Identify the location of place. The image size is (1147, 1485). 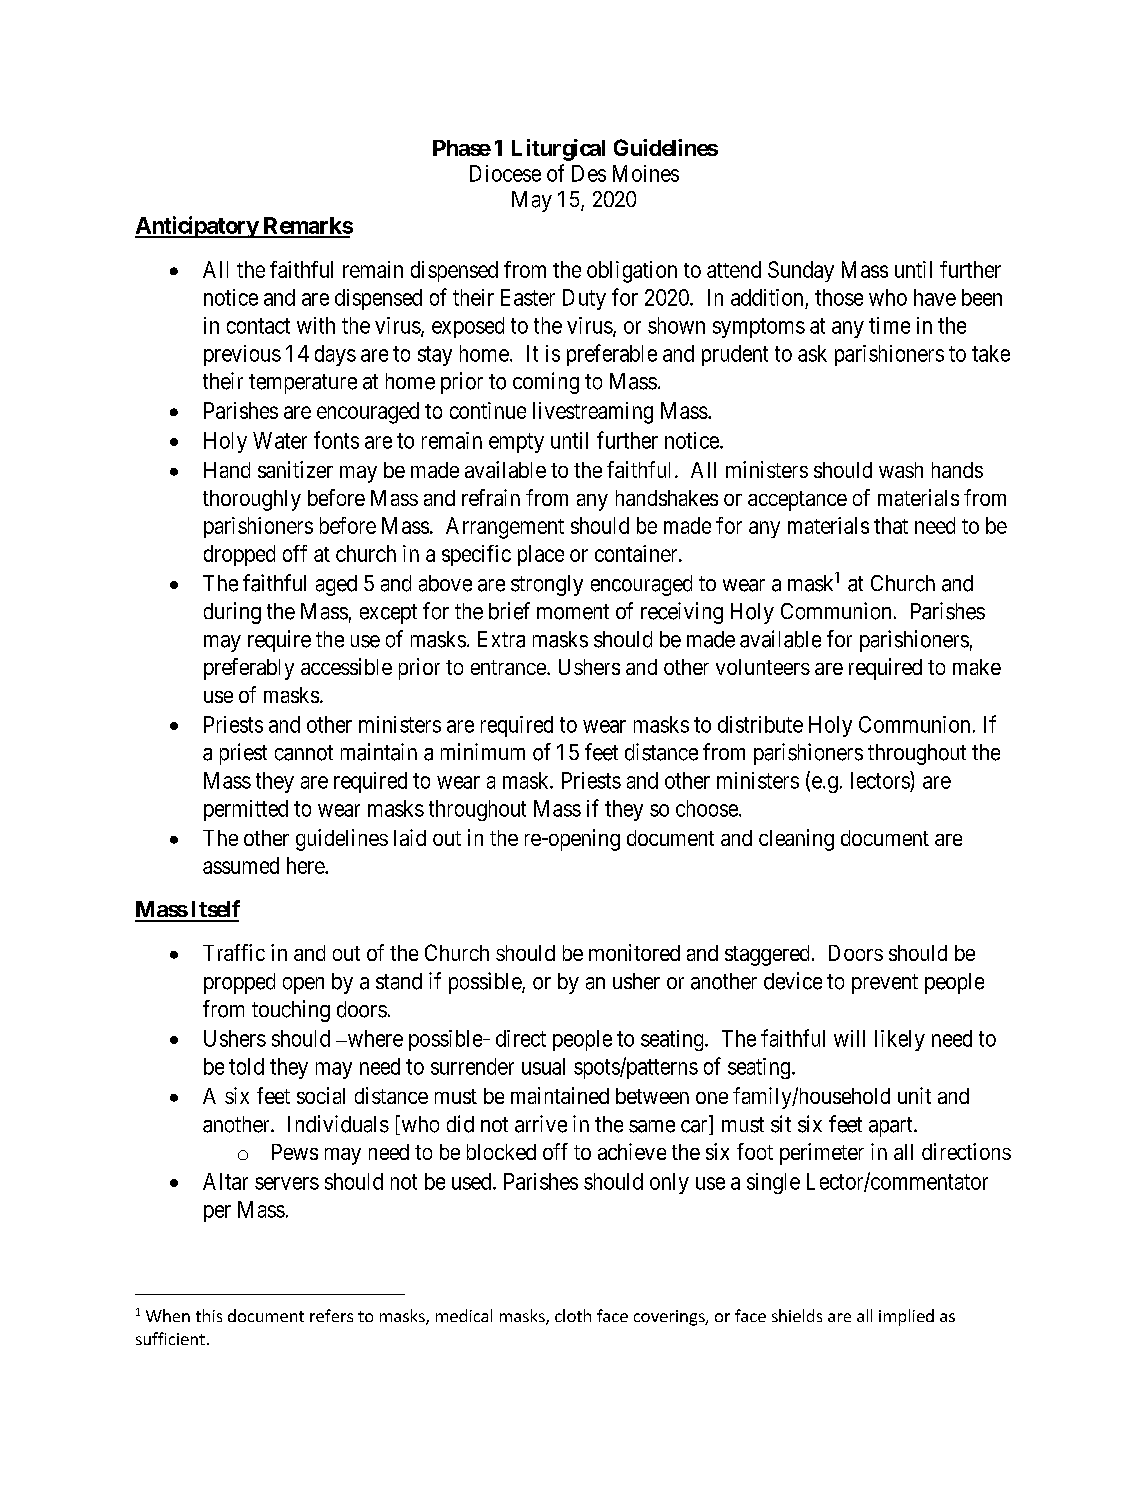
(541, 555).
